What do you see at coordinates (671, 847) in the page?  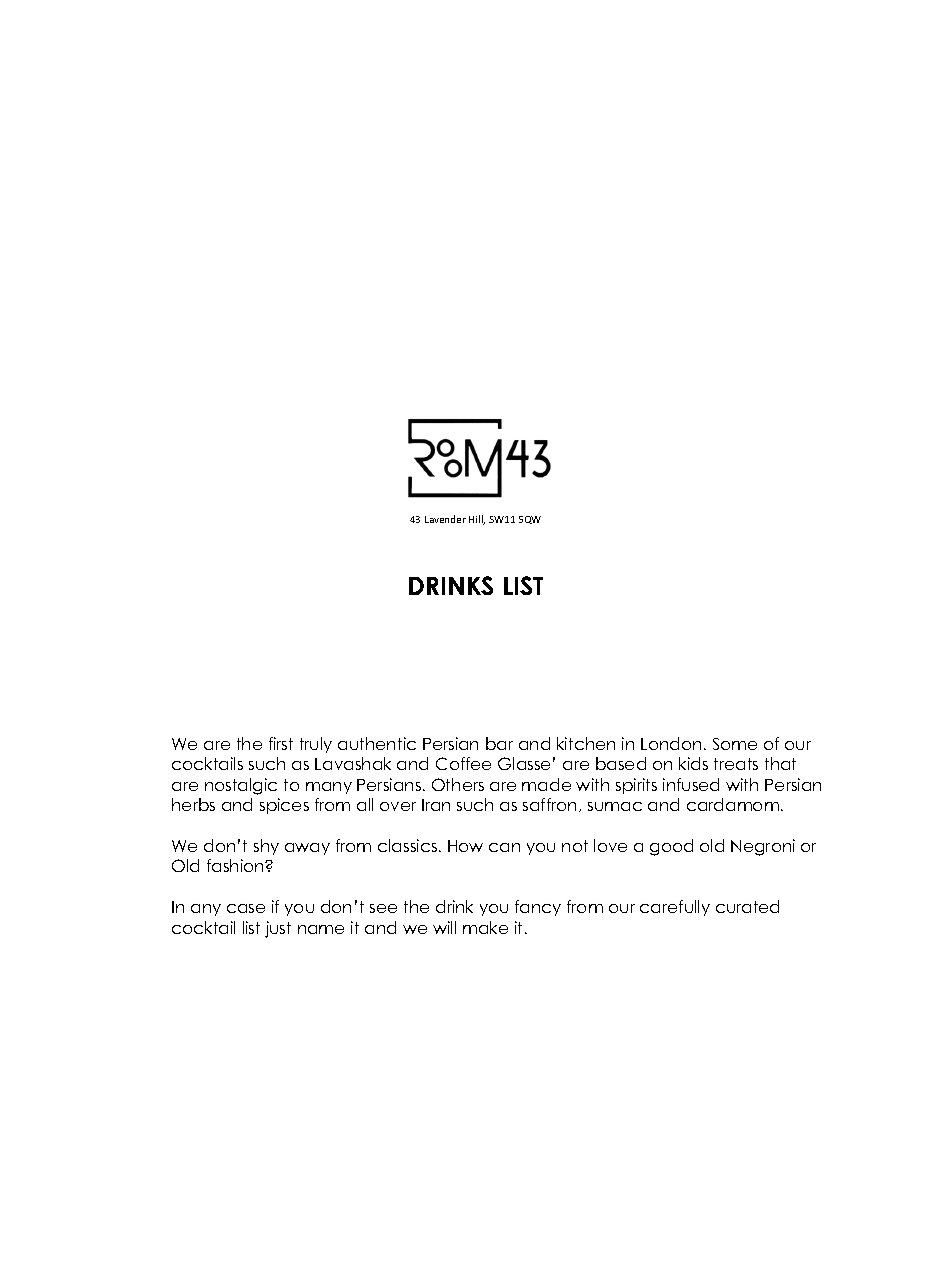 I see `good` at bounding box center [671, 847].
